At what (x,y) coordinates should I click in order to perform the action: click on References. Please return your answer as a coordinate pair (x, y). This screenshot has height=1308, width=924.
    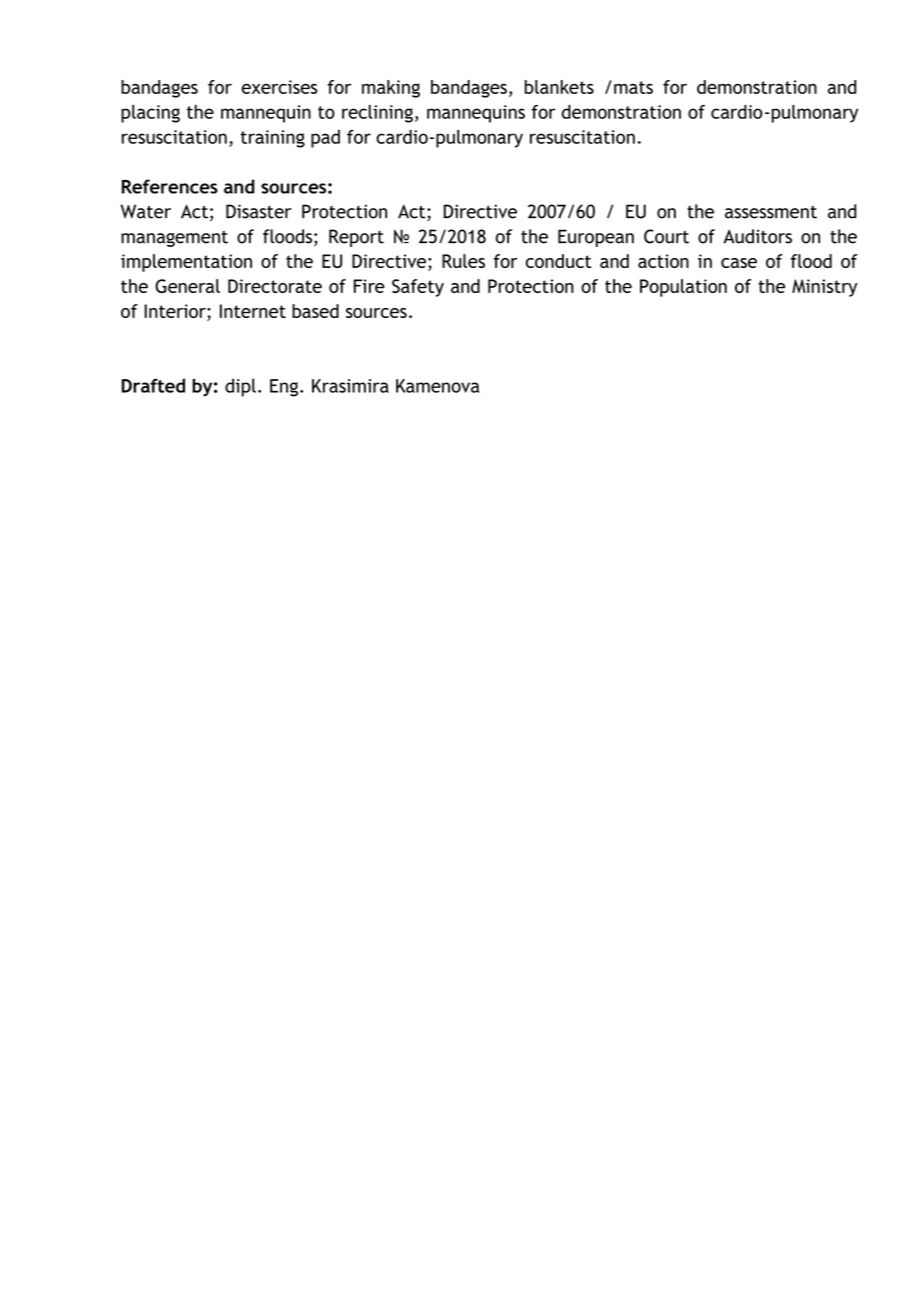
    Looking at the image, I should click on (170, 186).
